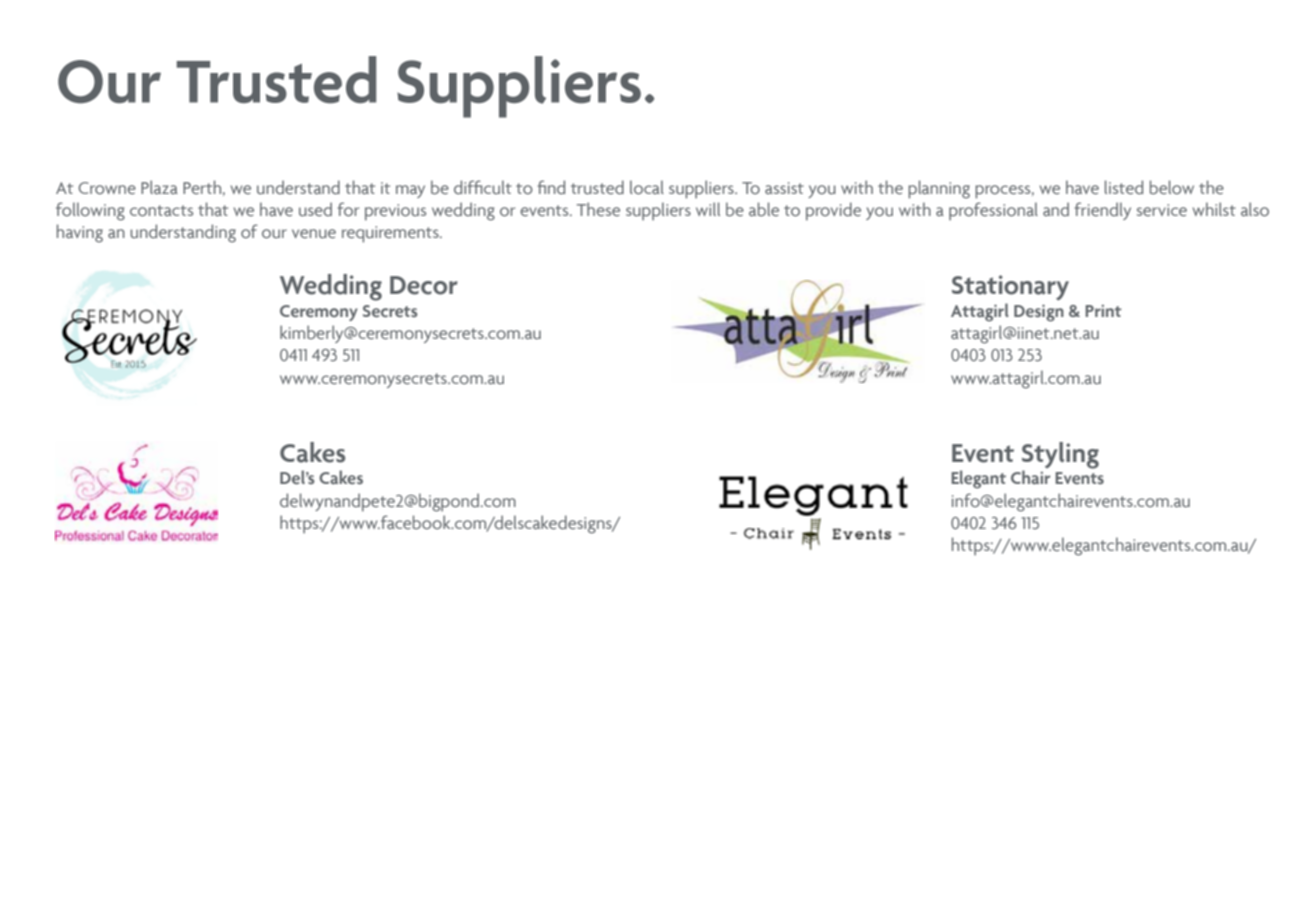 The height and width of the image is (924, 1308). What do you see at coordinates (993, 211) in the image?
I see `professional` at bounding box center [993, 211].
